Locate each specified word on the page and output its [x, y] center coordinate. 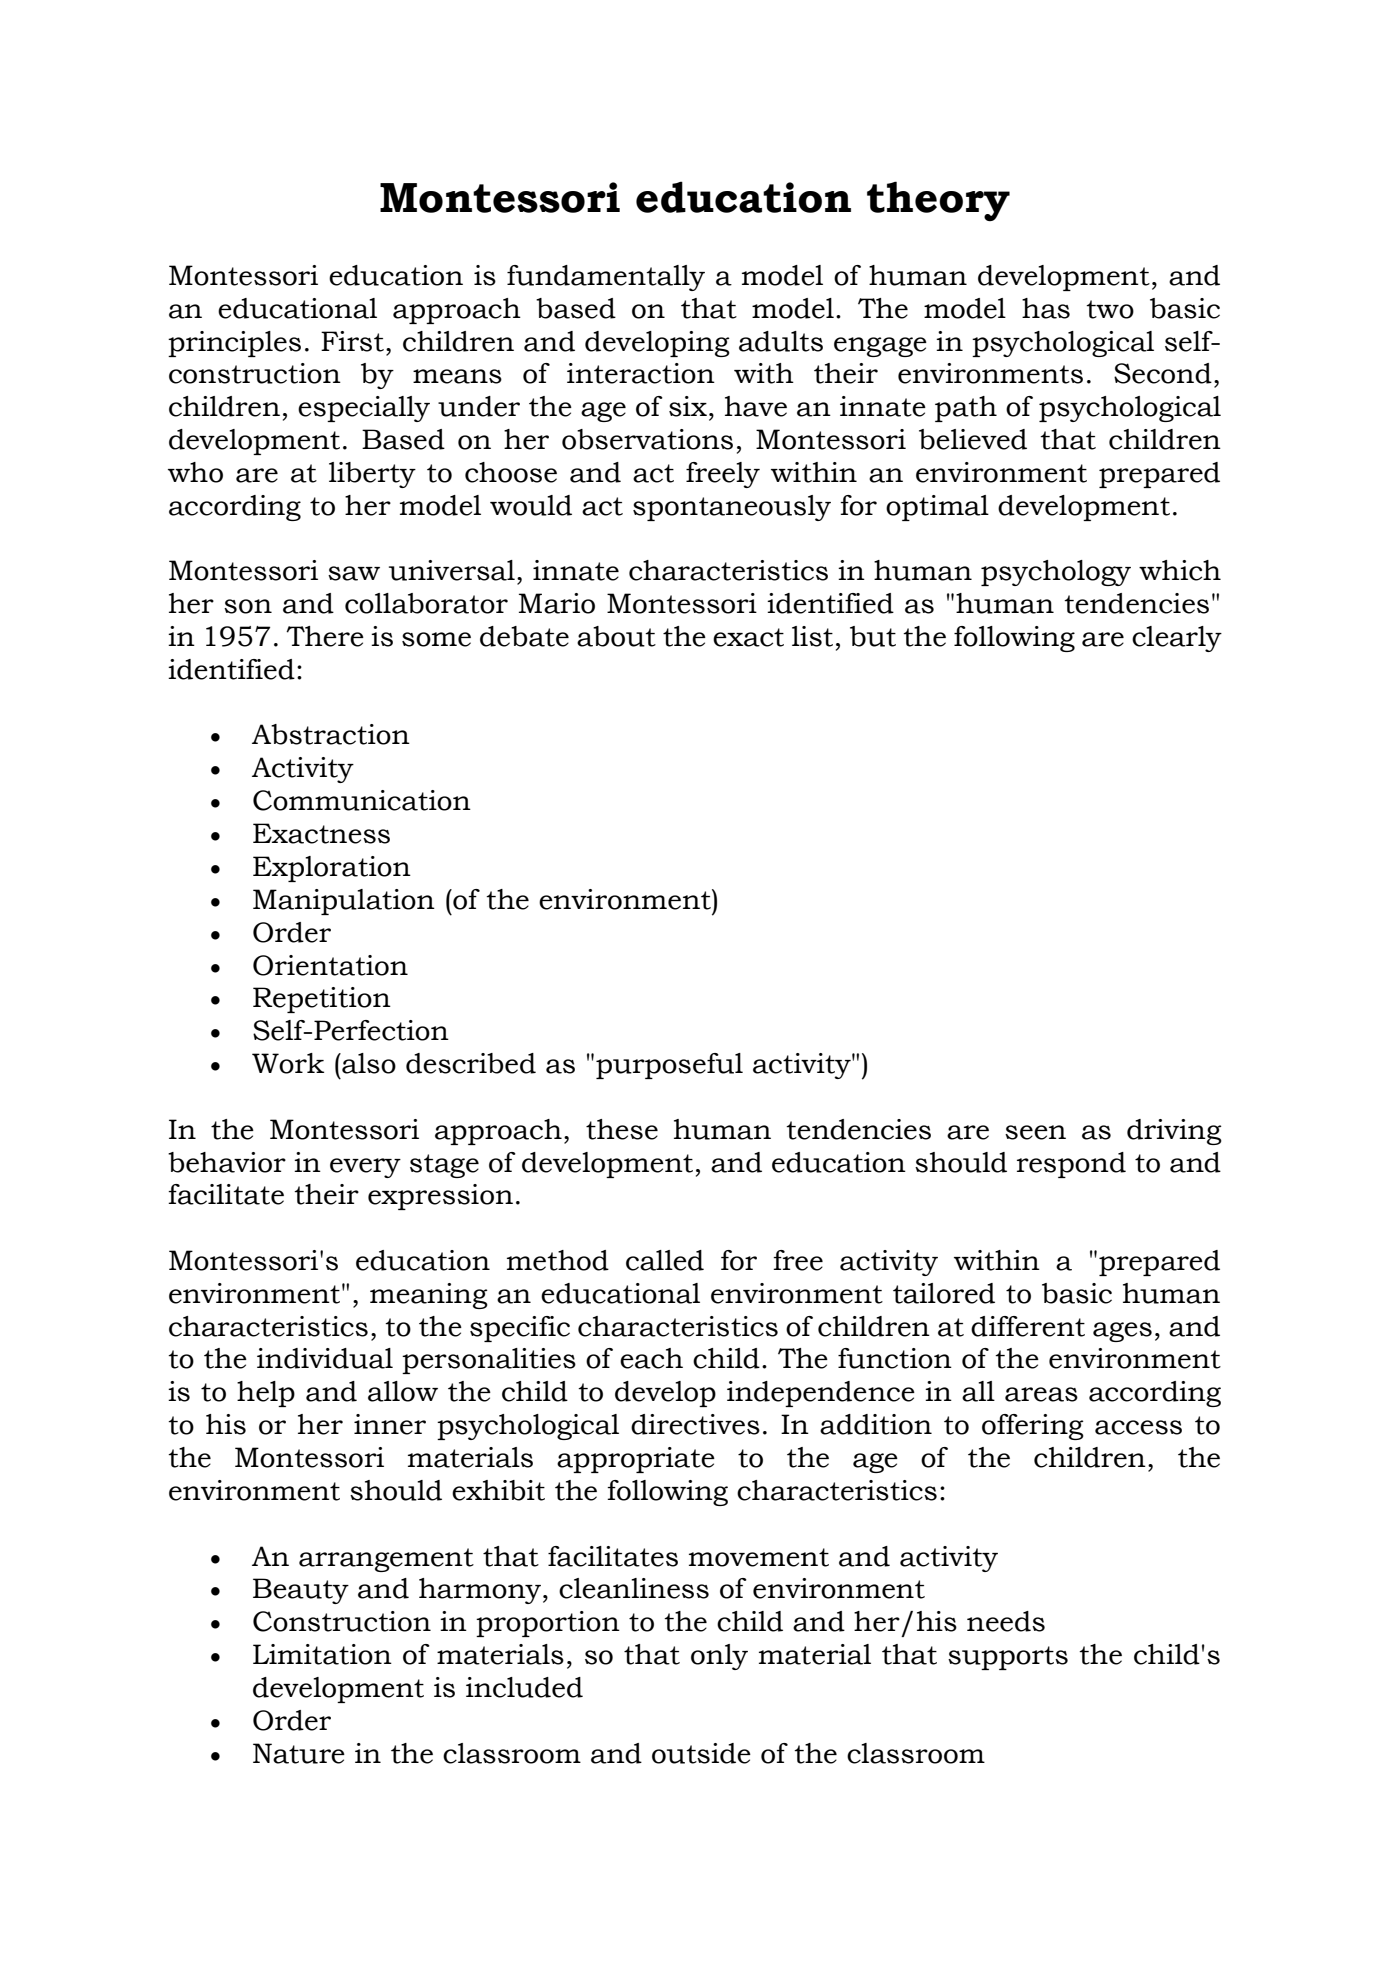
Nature [299, 1753]
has [1046, 308]
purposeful [669, 1066]
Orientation [330, 965]
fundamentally [606, 278]
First [352, 341]
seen [1035, 1132]
